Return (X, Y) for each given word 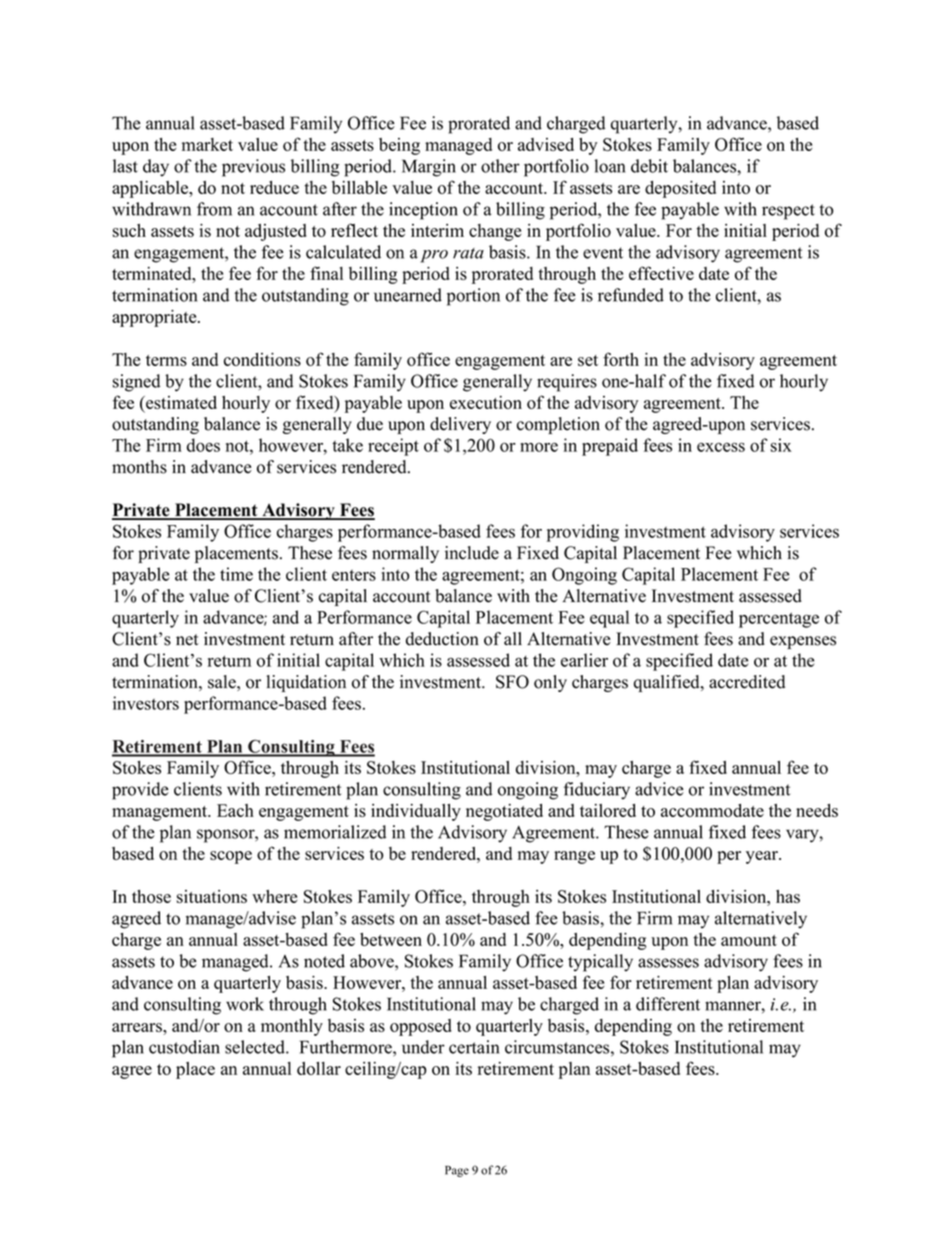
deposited (680, 189)
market (207, 144)
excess (721, 447)
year (763, 857)
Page (457, 1171)
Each (235, 810)
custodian (184, 1047)
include (472, 553)
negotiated (504, 812)
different (668, 1004)
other (500, 166)
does (203, 445)
